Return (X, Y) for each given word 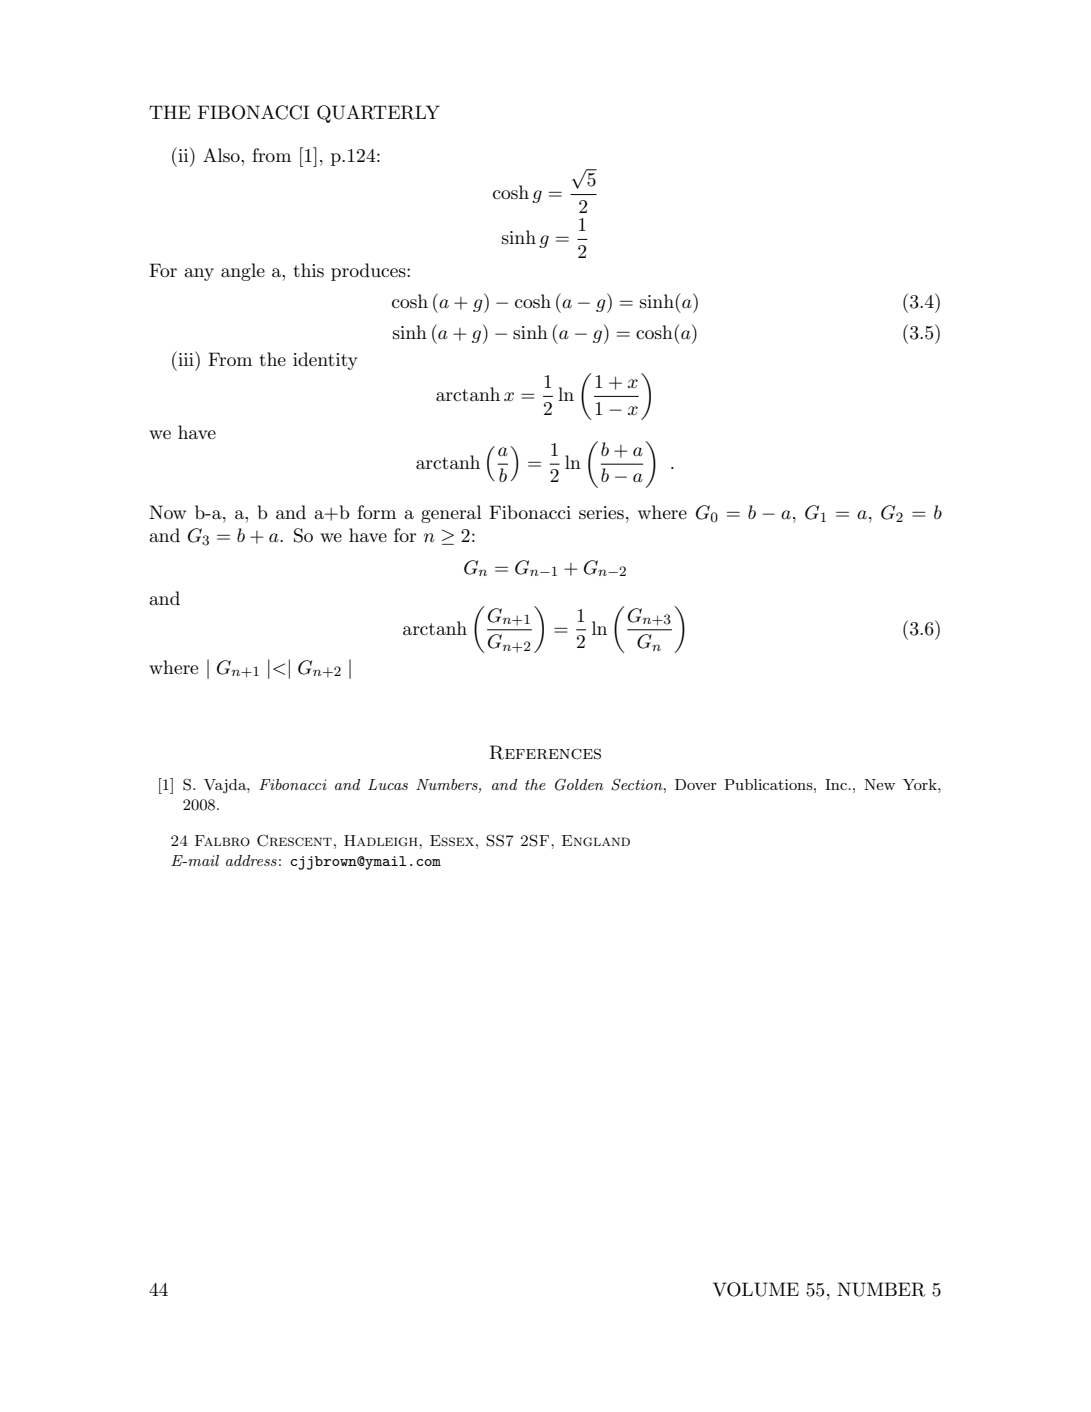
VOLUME (756, 1289)
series (601, 513)
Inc (837, 784)
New (879, 784)
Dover (696, 784)
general (451, 514)
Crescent (294, 840)
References (545, 752)
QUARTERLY (378, 114)
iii (186, 358)
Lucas (388, 784)
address (251, 860)
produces (369, 272)
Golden (579, 784)
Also (222, 155)
